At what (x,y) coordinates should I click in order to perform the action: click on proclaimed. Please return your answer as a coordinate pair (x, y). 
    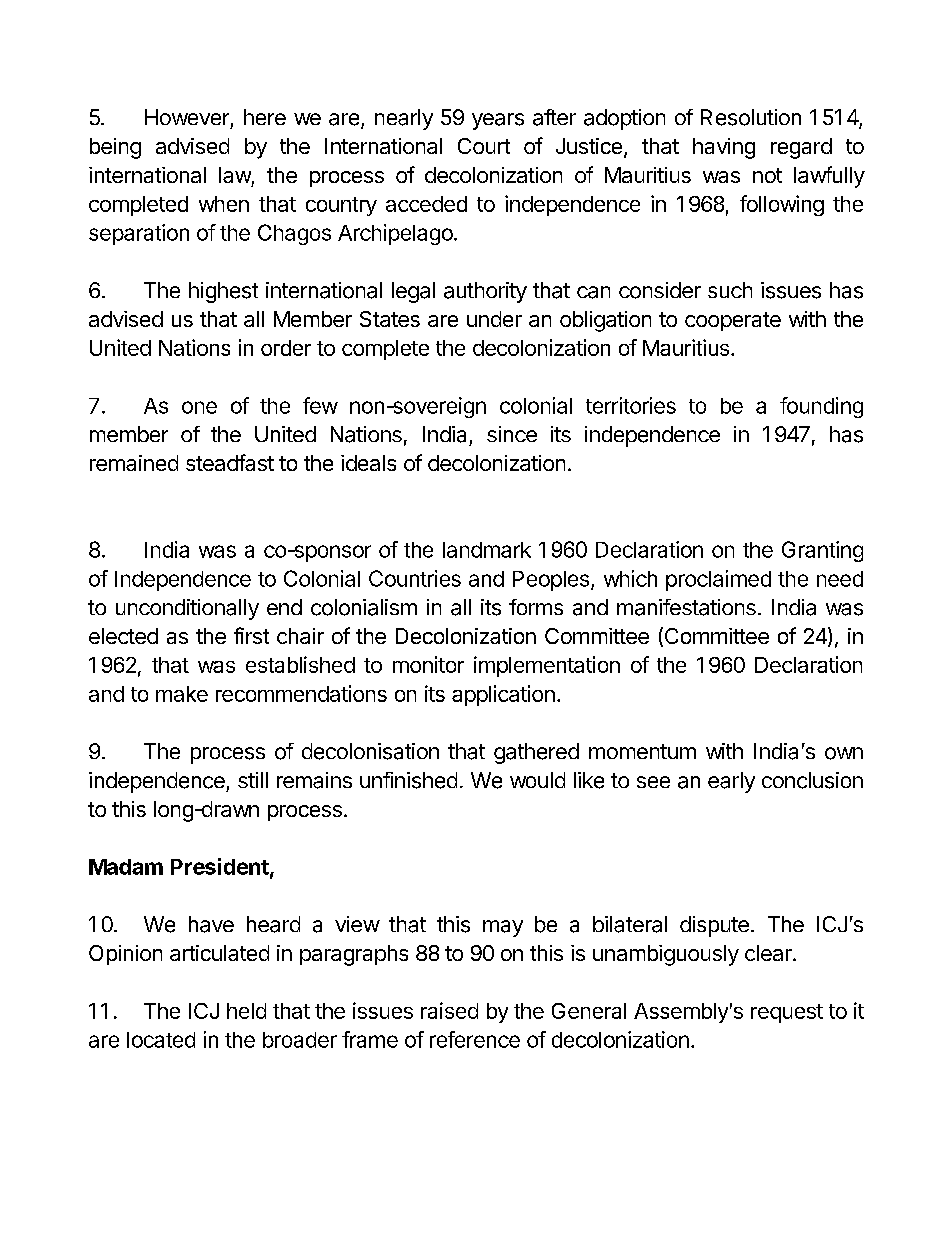
    Looking at the image, I should click on (718, 580).
